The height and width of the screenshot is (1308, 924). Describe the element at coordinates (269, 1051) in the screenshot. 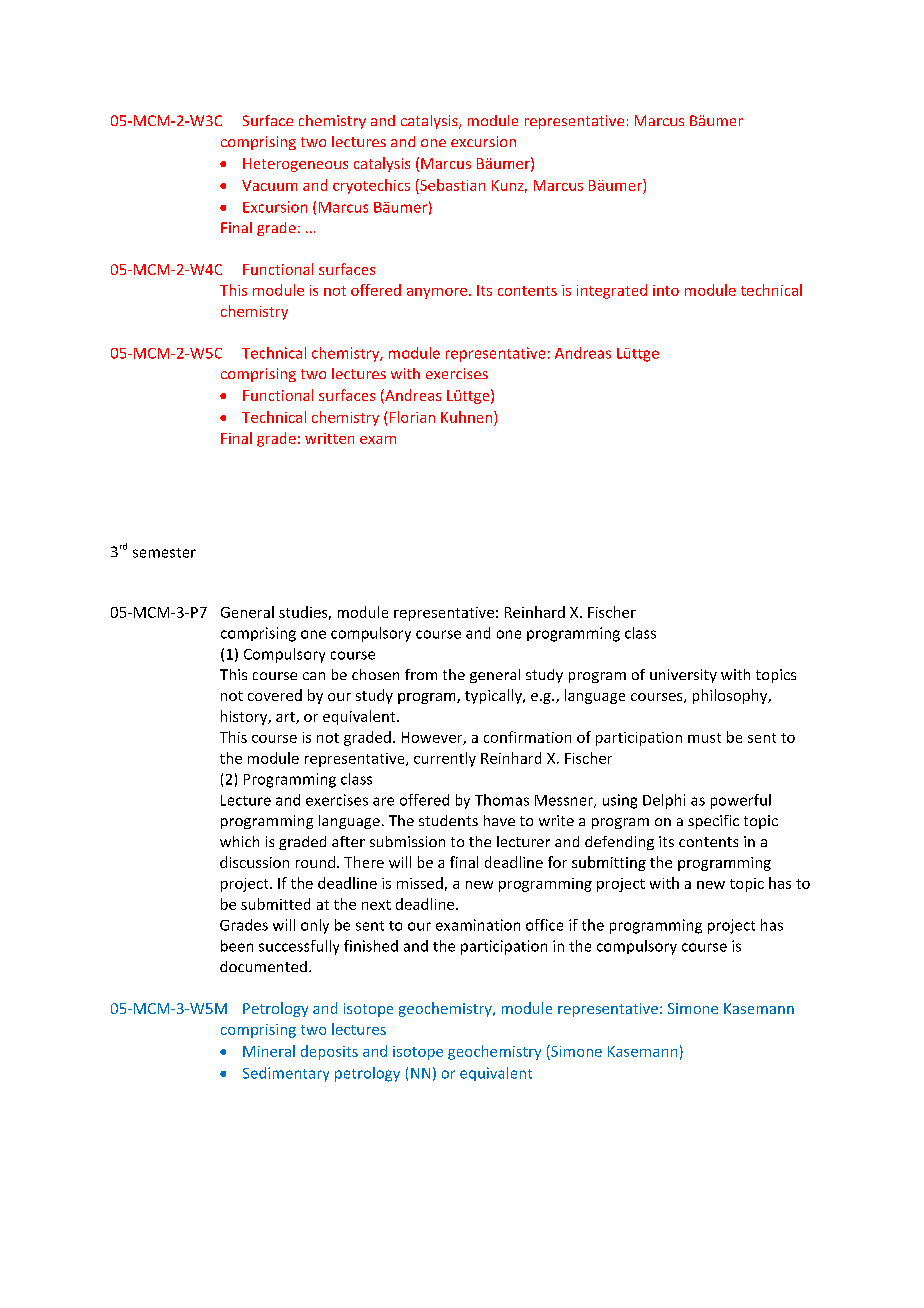

I see `Mineral` at that location.
